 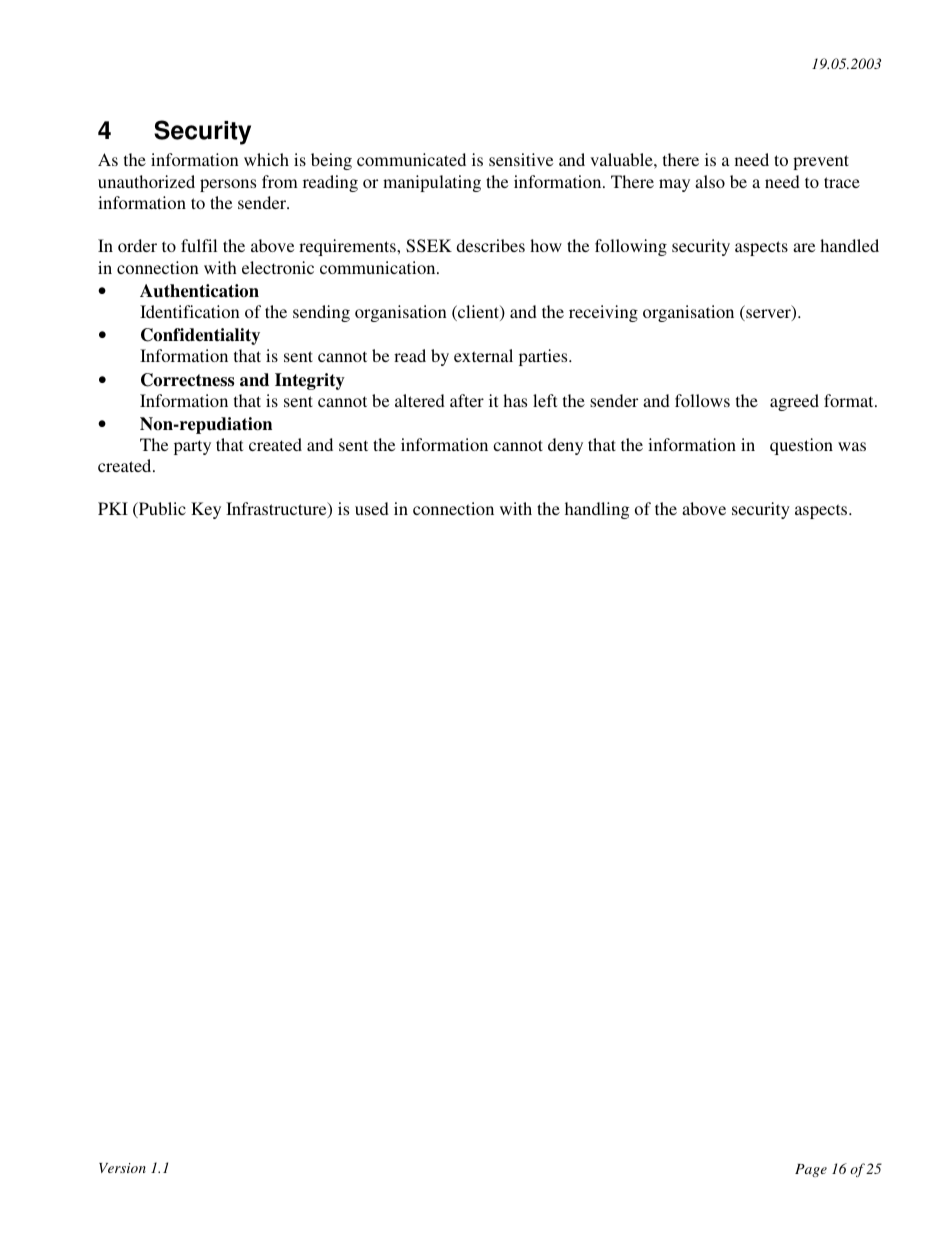 I want to click on handling, so click(x=597, y=510).
